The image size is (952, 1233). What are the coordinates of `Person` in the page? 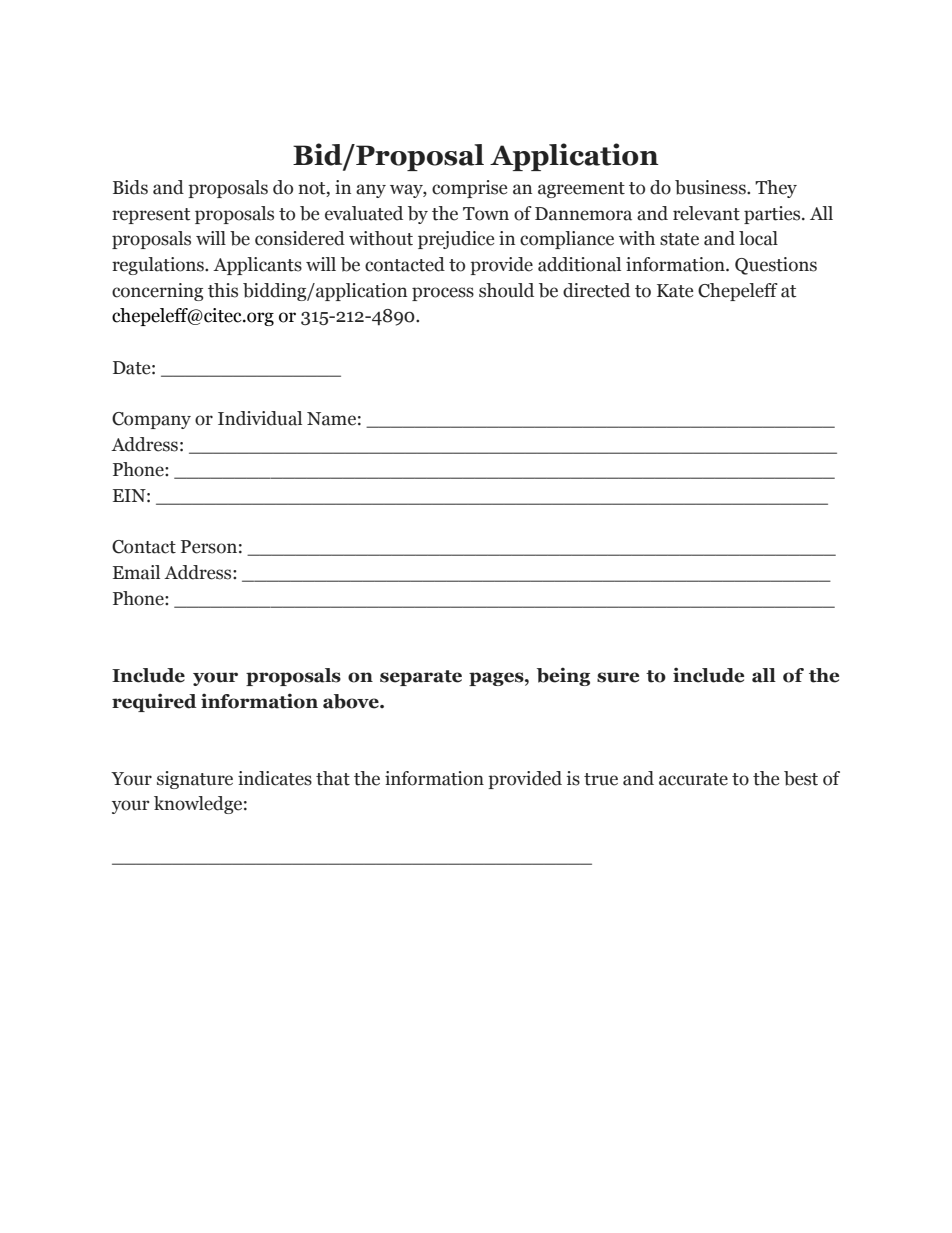 It's located at (209, 547).
